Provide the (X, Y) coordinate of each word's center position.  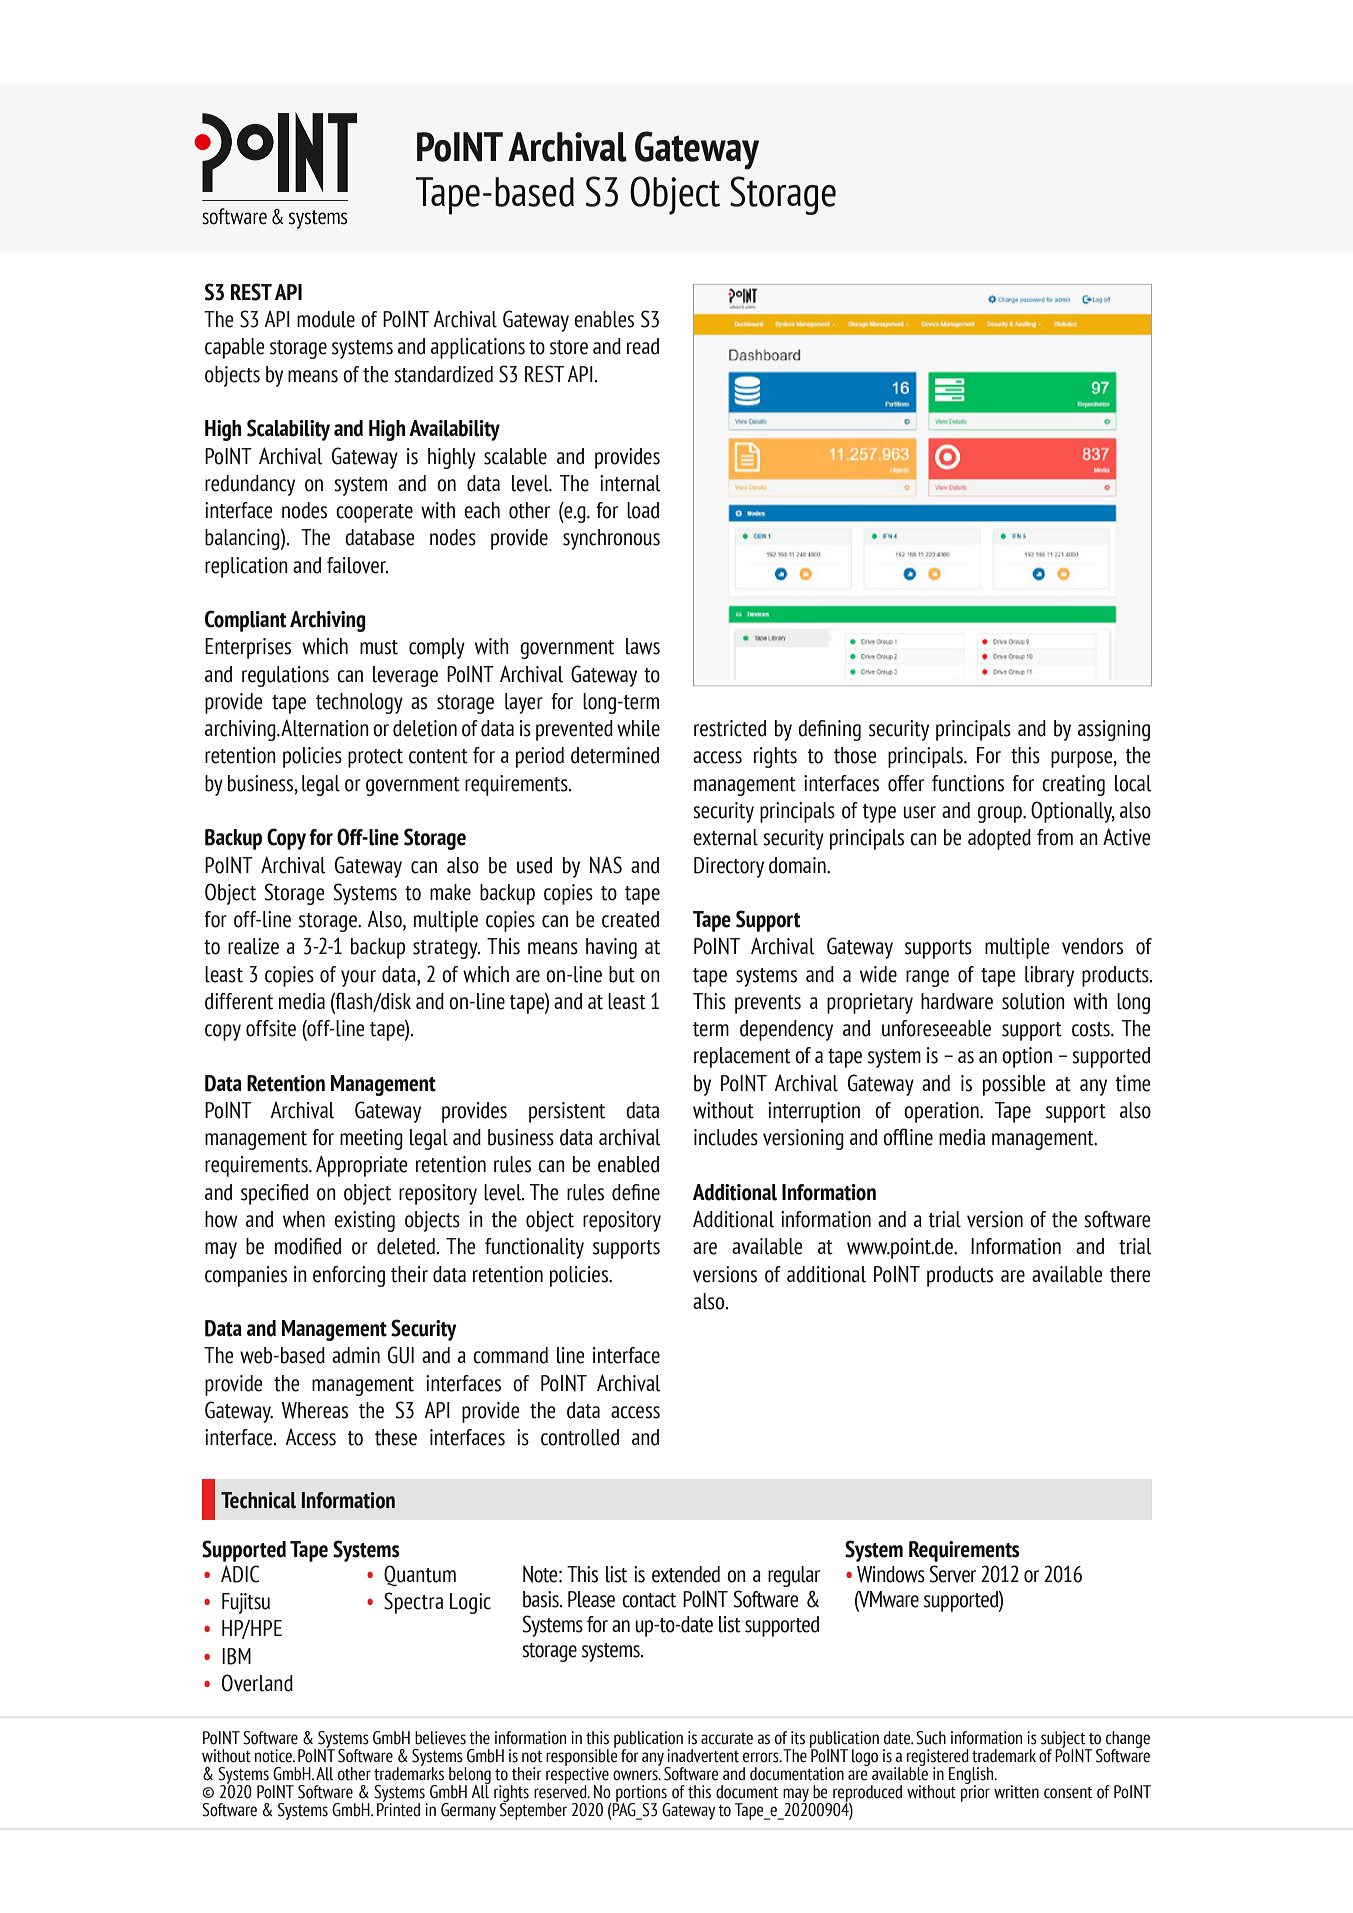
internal (630, 483)
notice (274, 1756)
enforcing (349, 1276)
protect (375, 758)
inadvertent (703, 1756)
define (636, 1192)
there (1130, 1274)
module (326, 319)
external (725, 837)
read (643, 346)
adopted (999, 839)
